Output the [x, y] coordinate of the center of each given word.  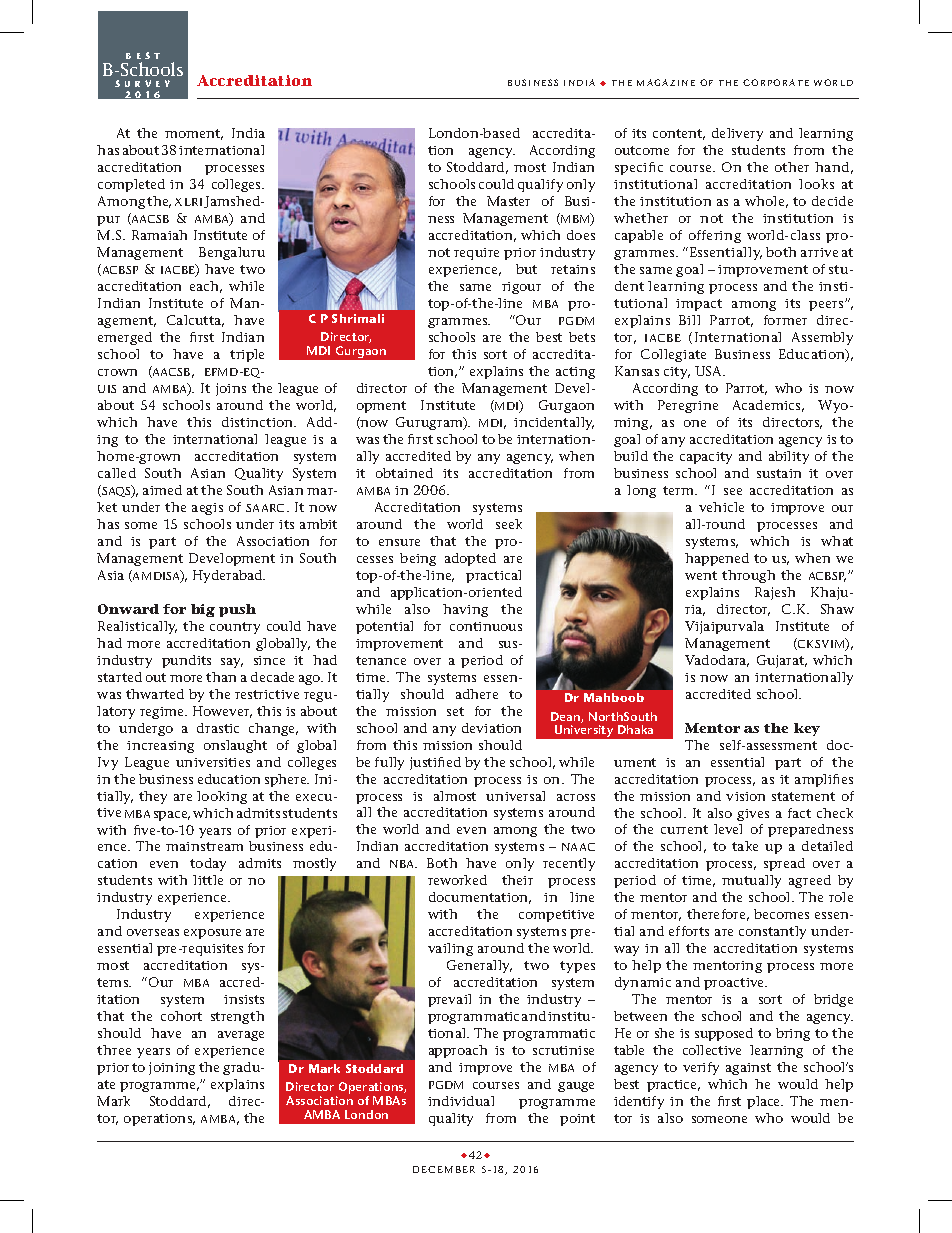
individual [461, 1101]
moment [194, 134]
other [792, 167]
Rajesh [775, 593]
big [203, 610]
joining [172, 1068]
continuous [486, 626]
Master [508, 201]
